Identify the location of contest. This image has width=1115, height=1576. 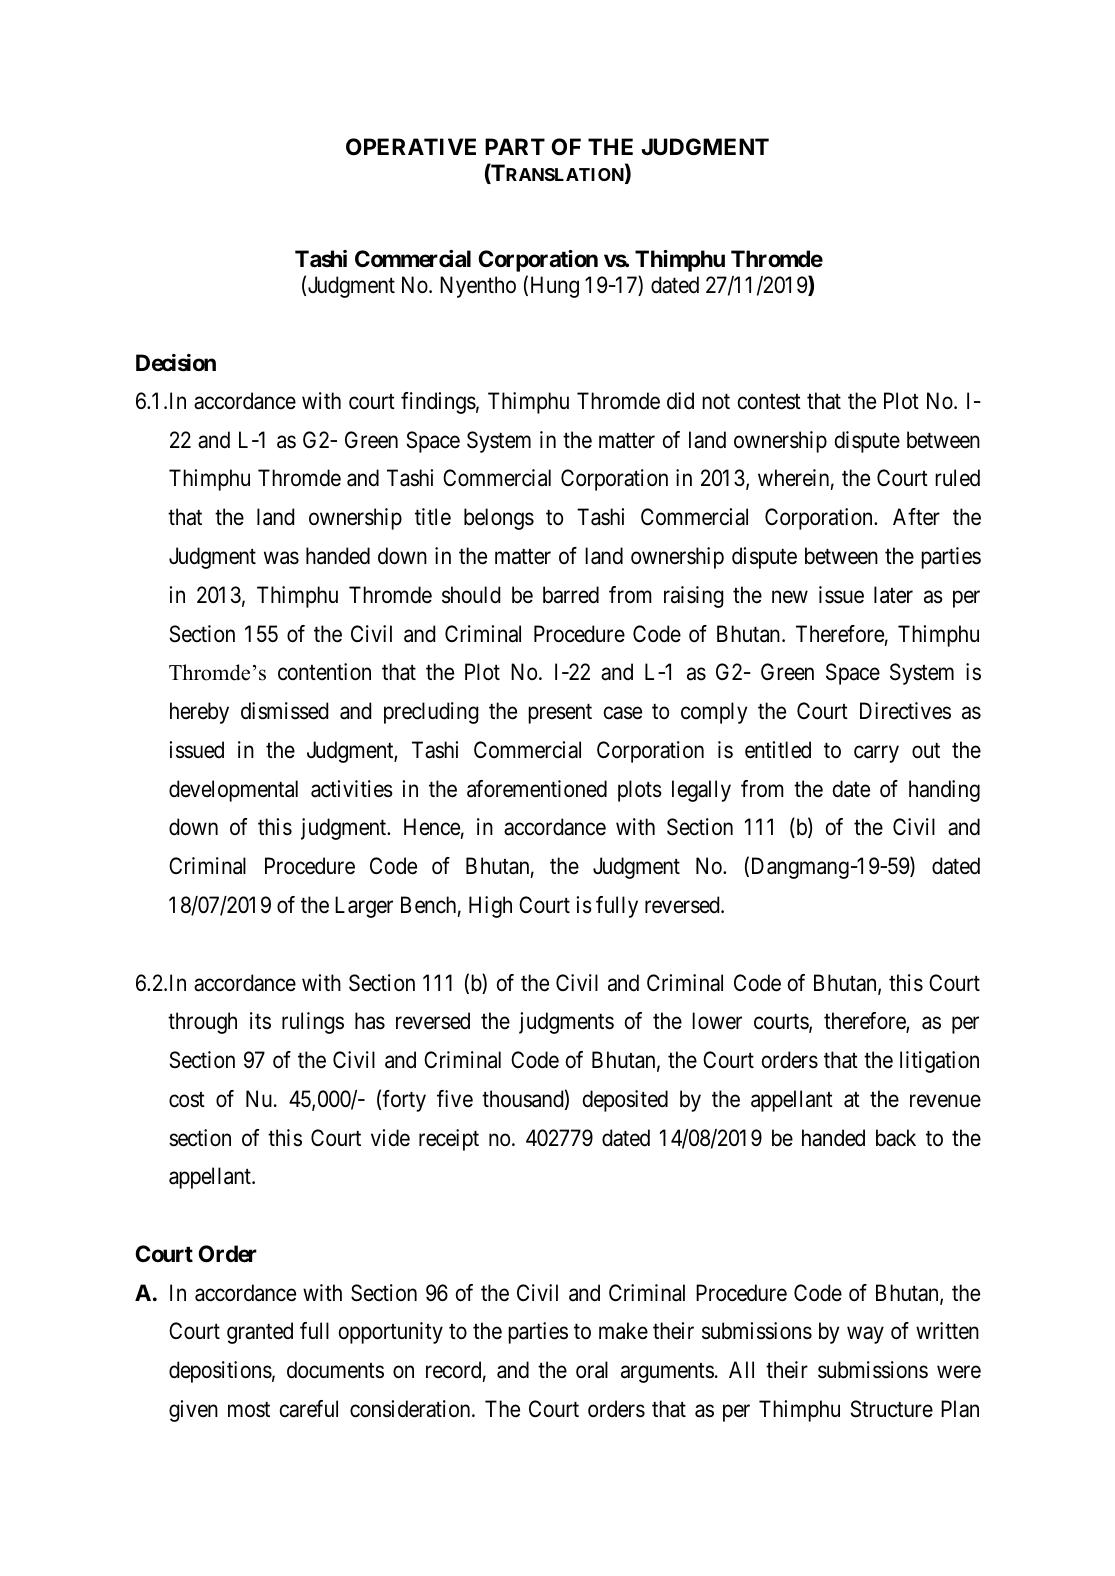
(769, 402).
